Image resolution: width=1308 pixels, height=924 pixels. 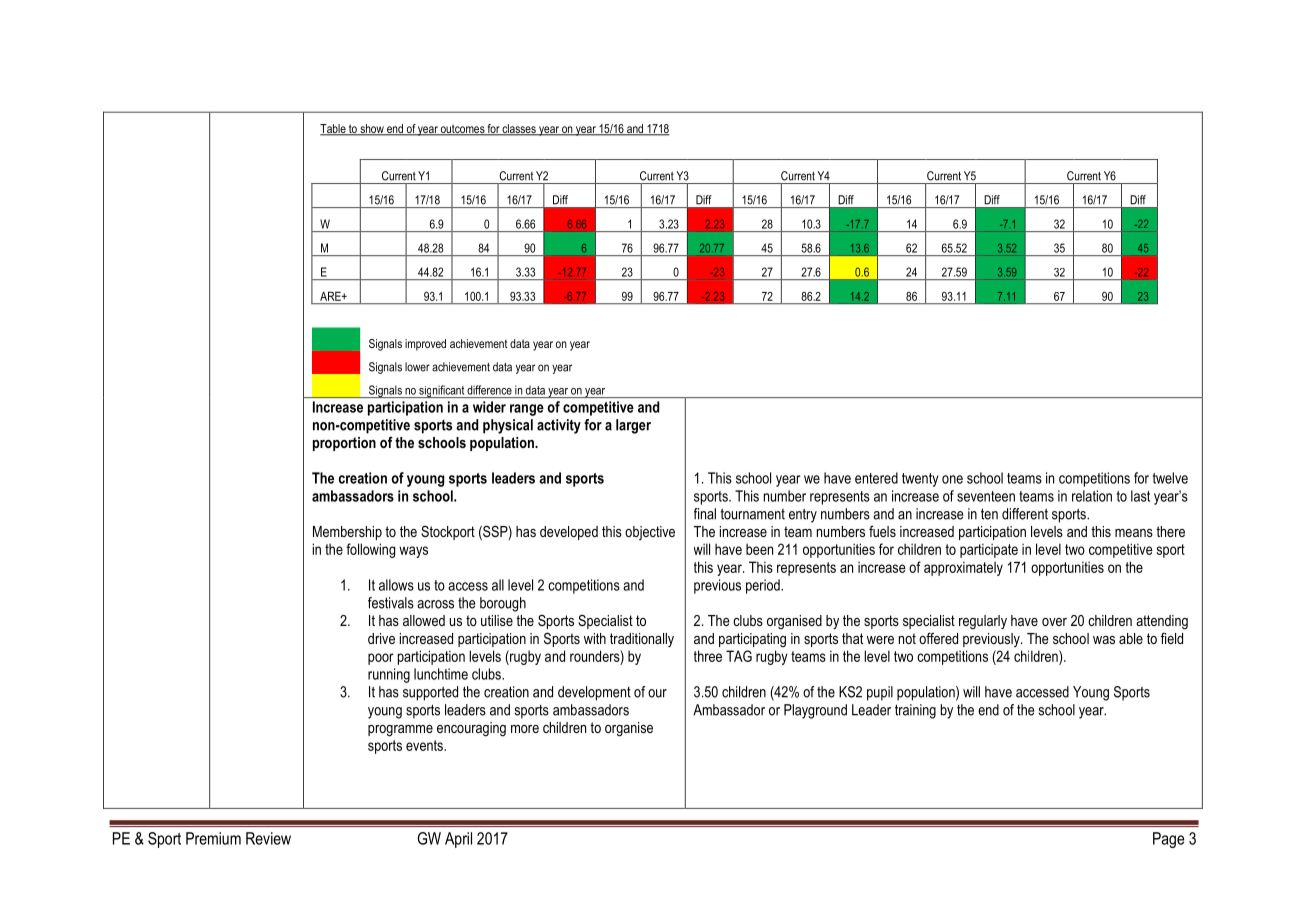 I want to click on classes, so click(x=519, y=130).
